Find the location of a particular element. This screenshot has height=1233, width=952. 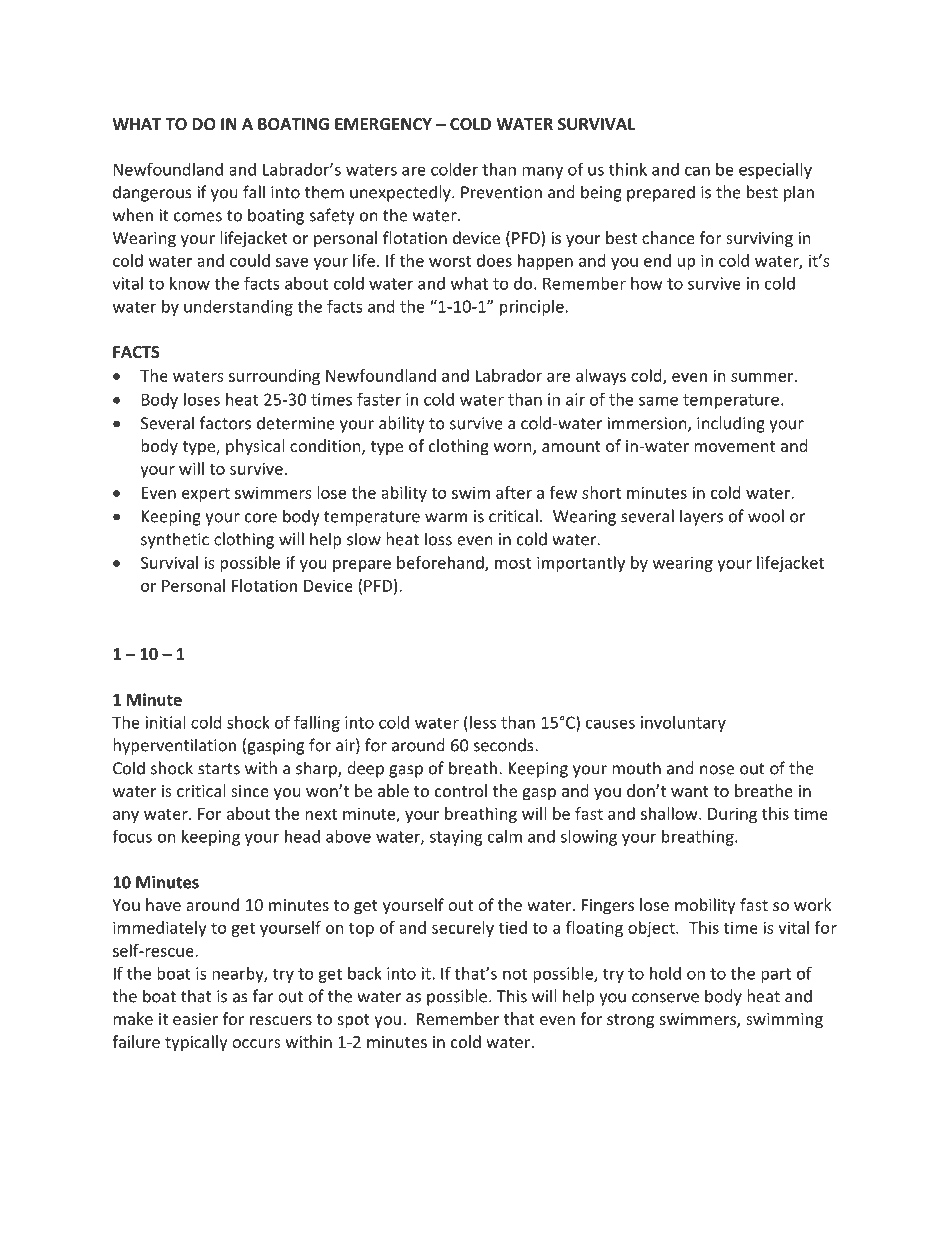

not is located at coordinates (515, 974).
